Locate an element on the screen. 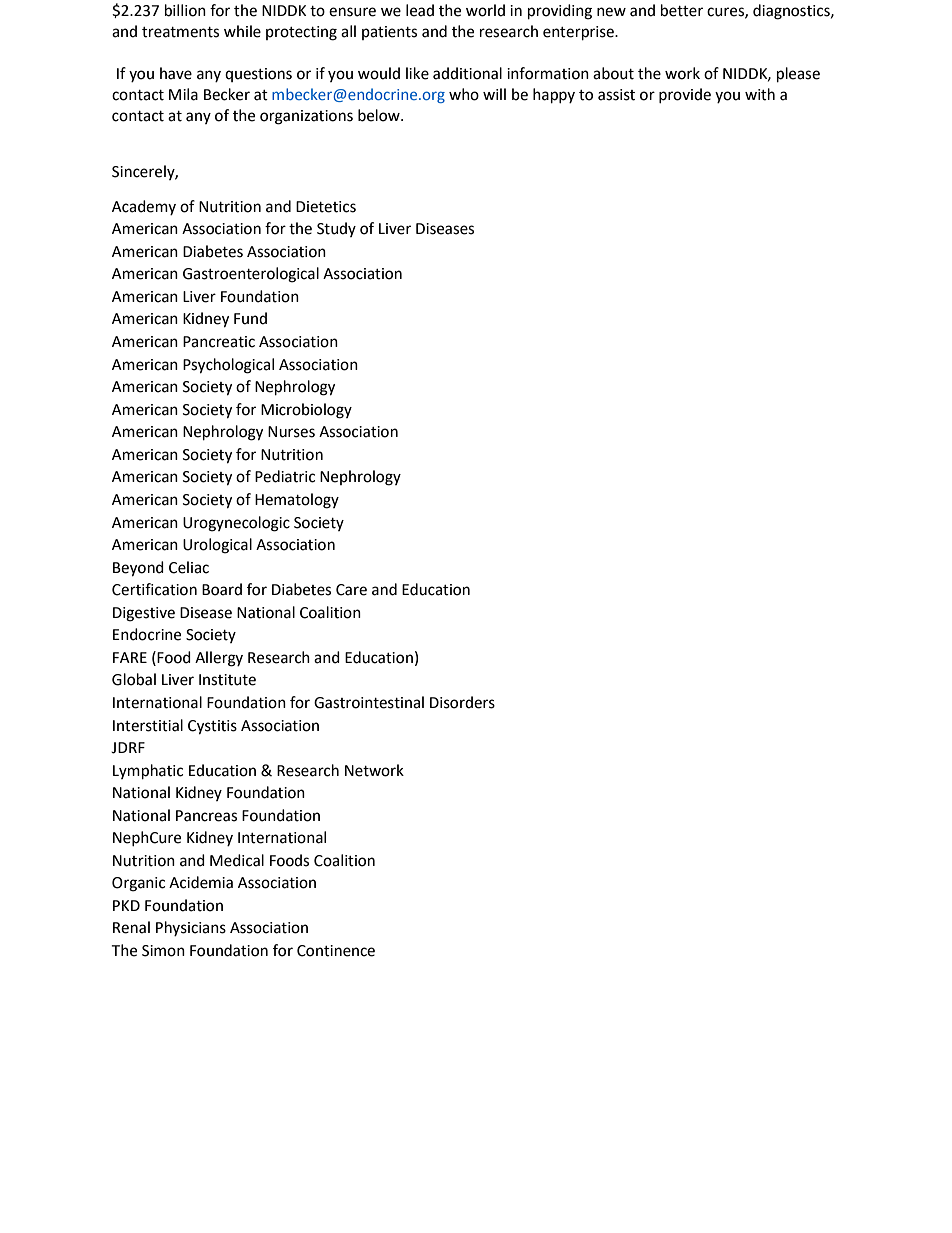 The width and height of the screenshot is (952, 1233). Care is located at coordinates (351, 590).
